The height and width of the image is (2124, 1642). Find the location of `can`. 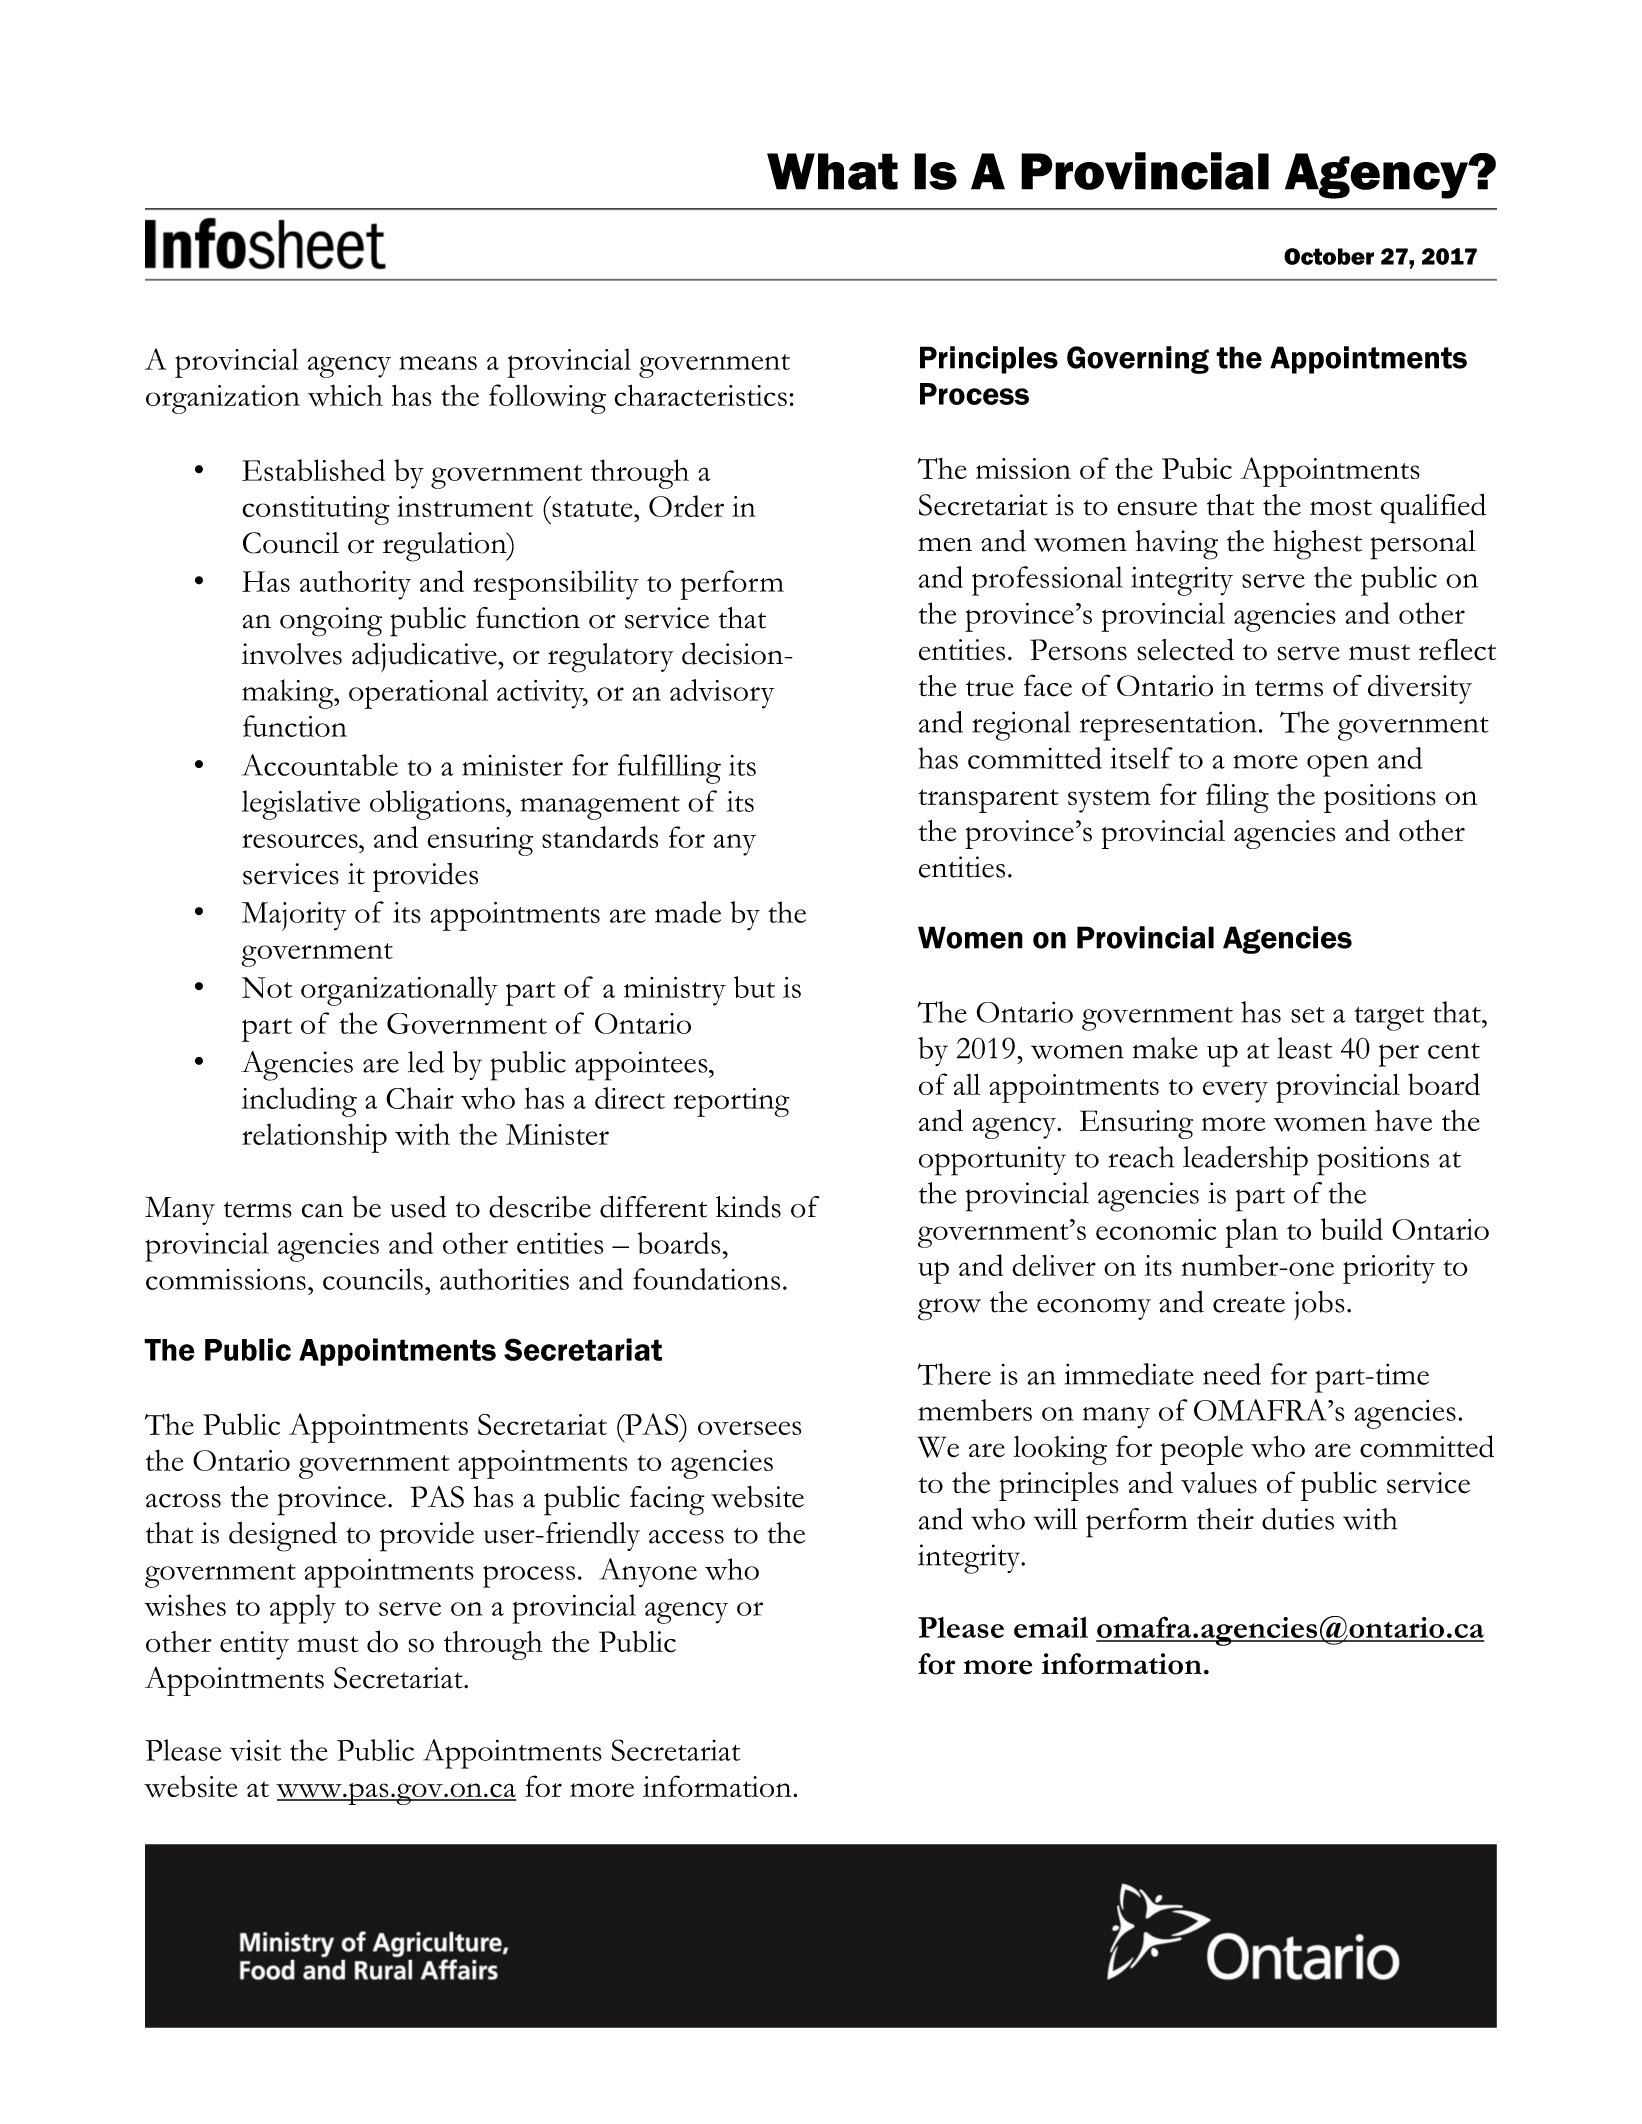

can is located at coordinates (322, 1211).
